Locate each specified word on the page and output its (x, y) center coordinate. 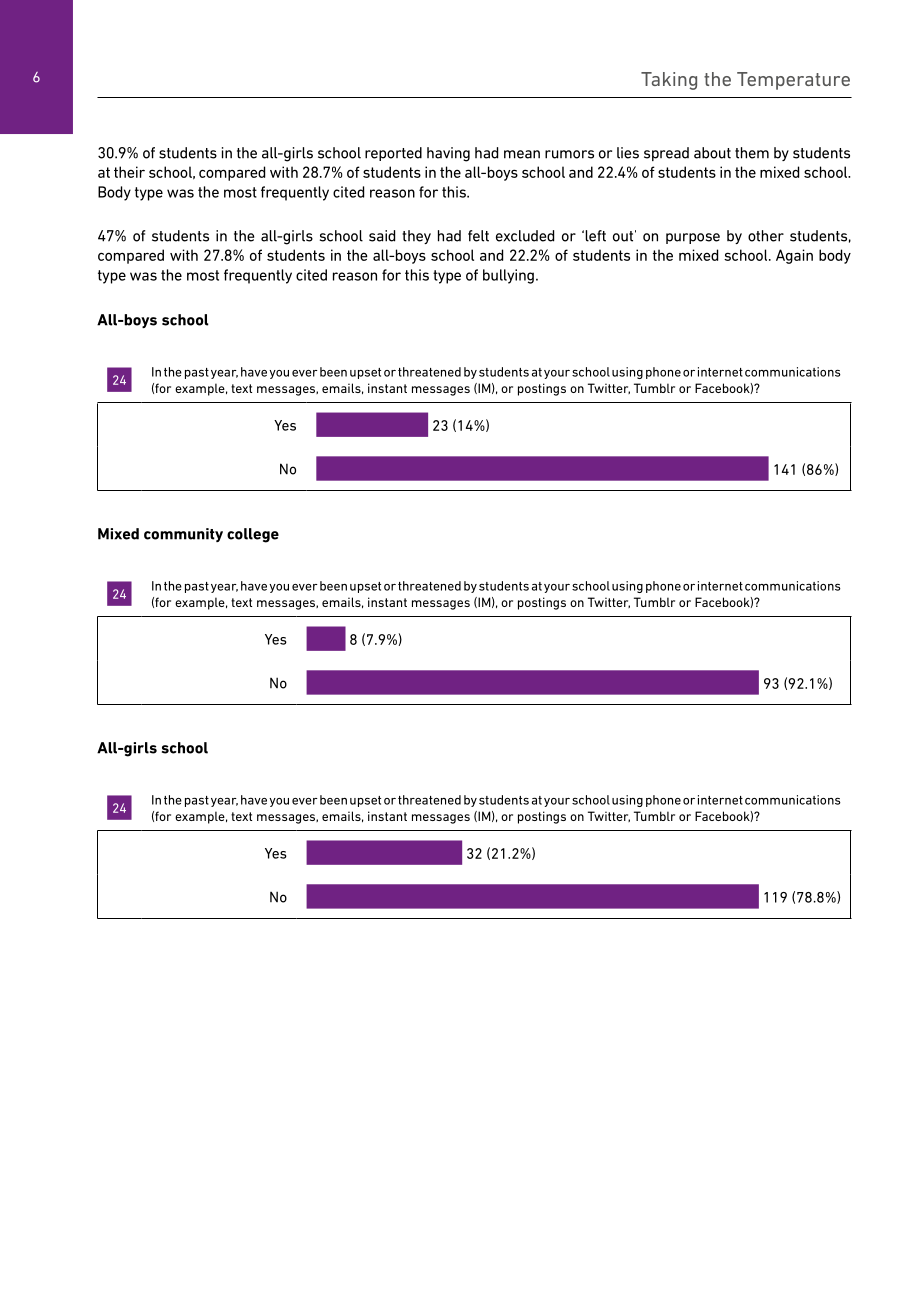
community (183, 535)
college (253, 535)
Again (794, 256)
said (382, 236)
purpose (693, 238)
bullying (508, 276)
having (448, 154)
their (129, 172)
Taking (669, 81)
